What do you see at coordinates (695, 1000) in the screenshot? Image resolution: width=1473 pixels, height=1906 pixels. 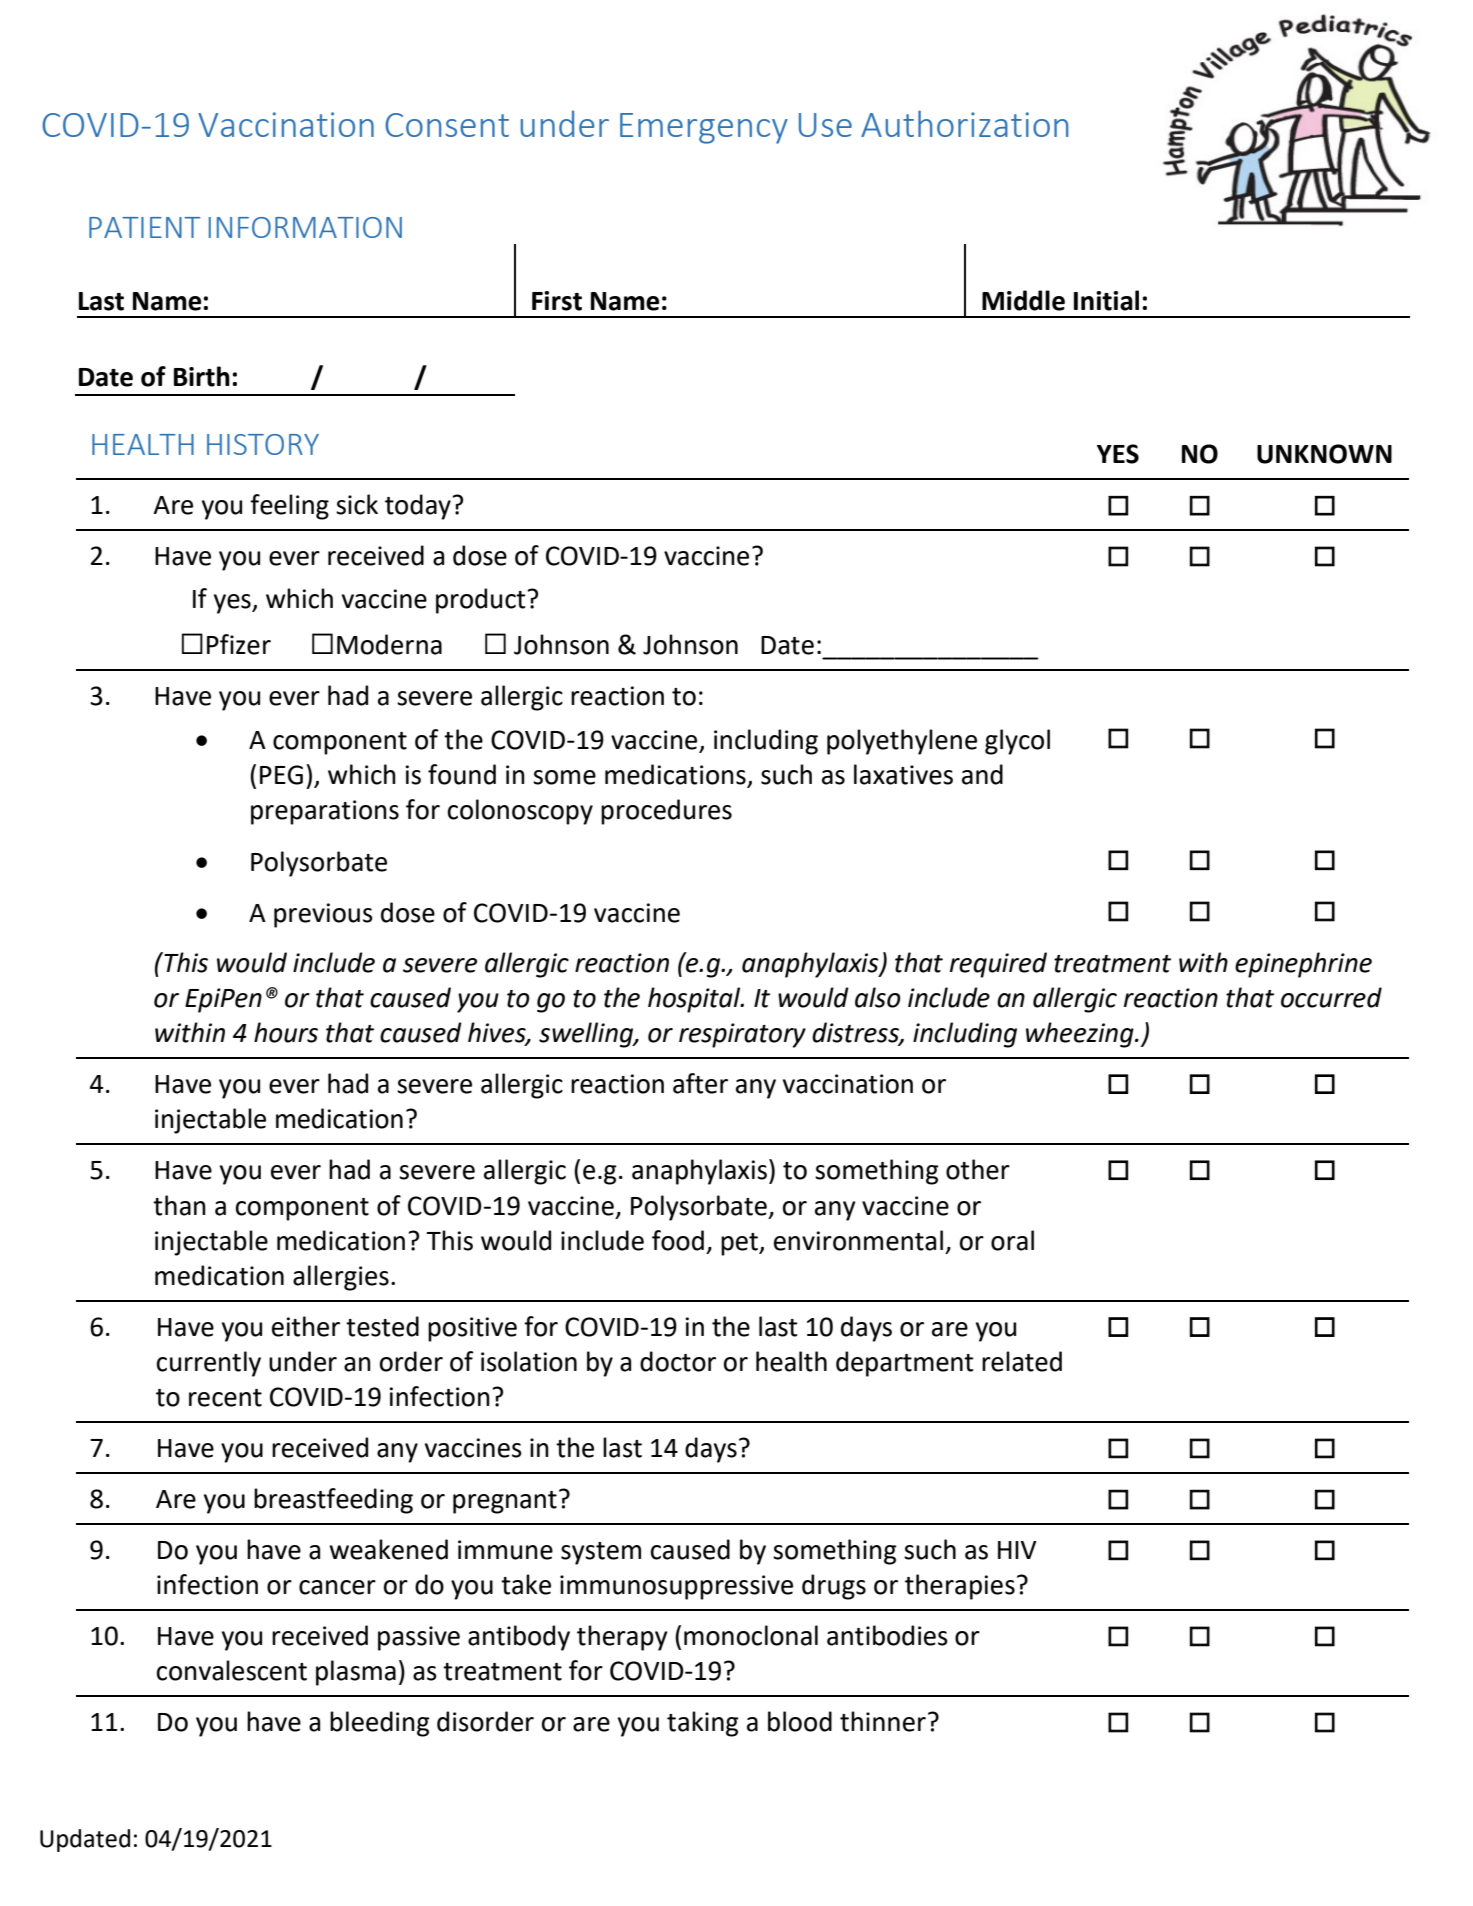 I see `hospital` at bounding box center [695, 1000].
